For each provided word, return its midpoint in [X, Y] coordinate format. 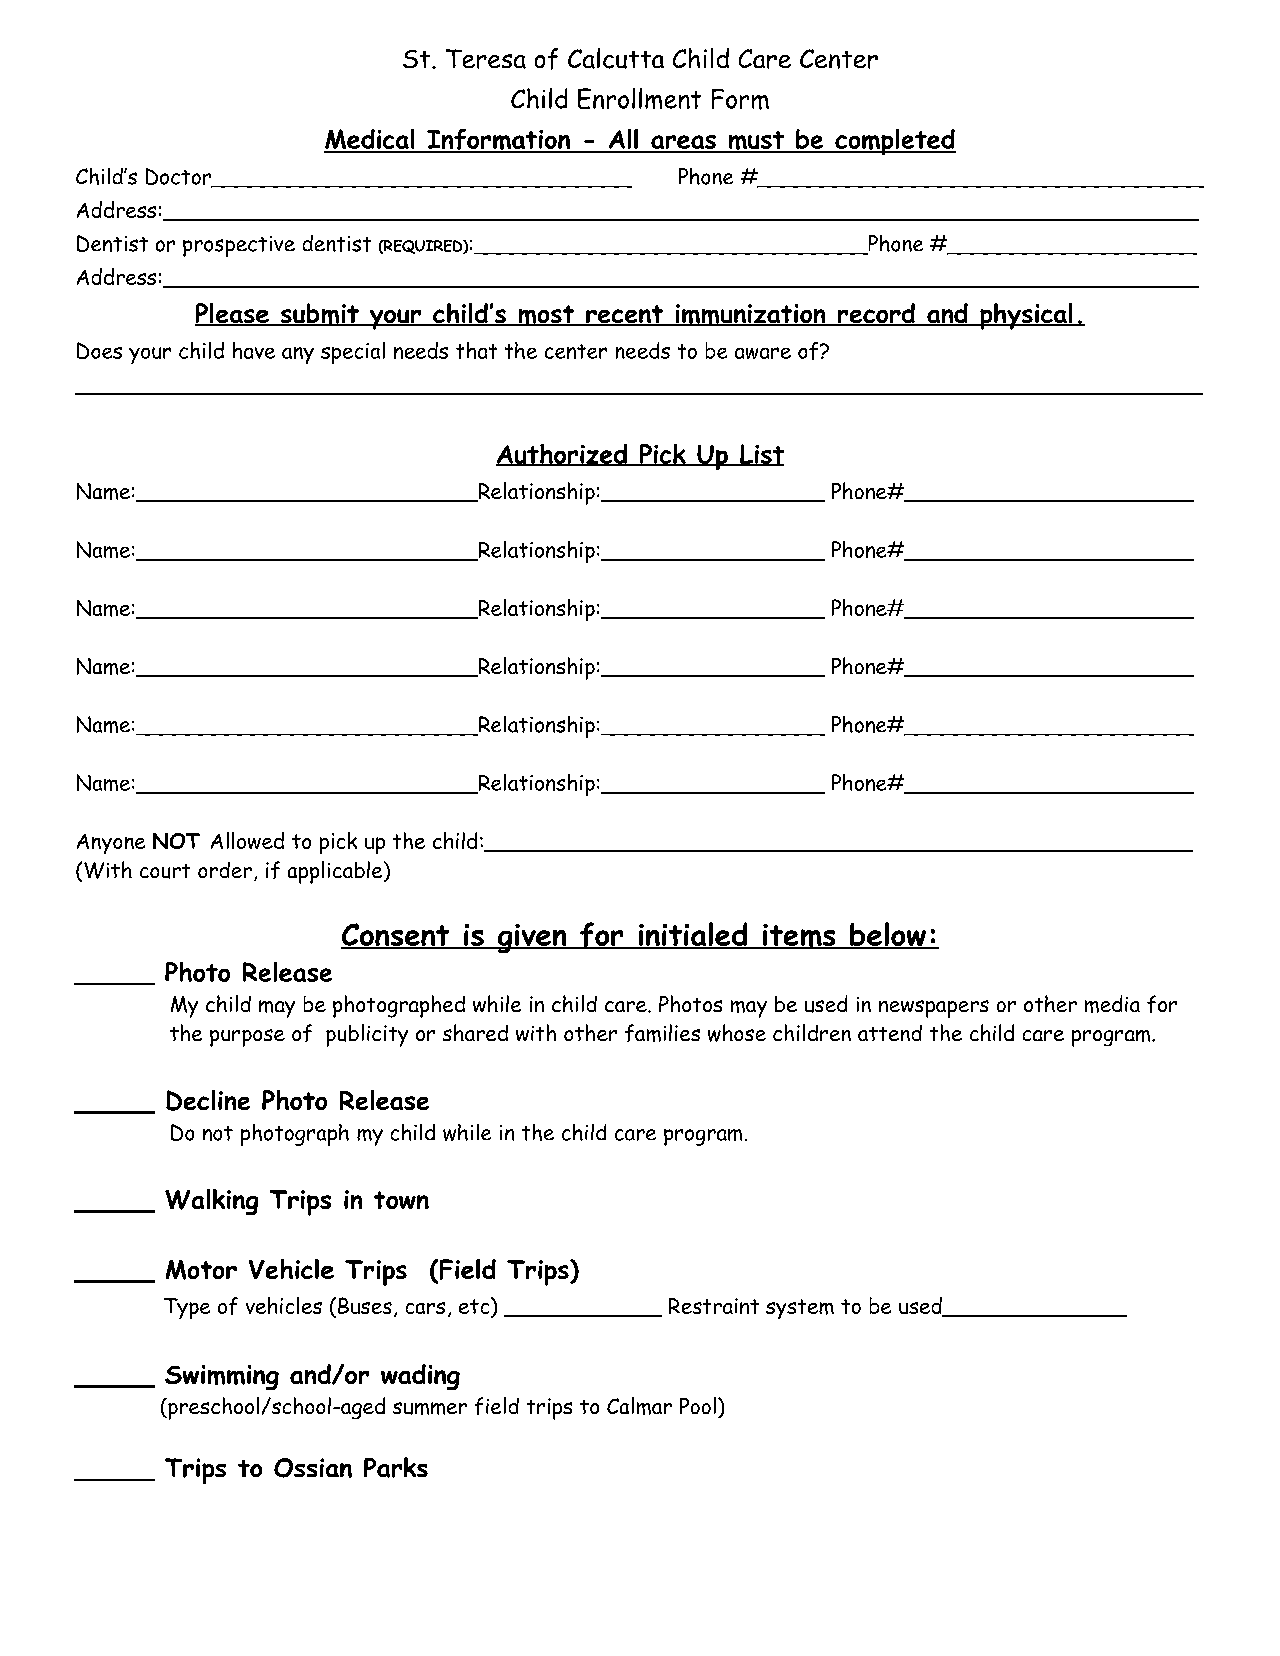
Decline [208, 1100]
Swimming [222, 1377]
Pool [698, 1405]
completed [894, 142]
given [532, 938]
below [888, 935]
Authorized [562, 455]
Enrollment [639, 98]
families [662, 1033]
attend [890, 1033]
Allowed [247, 840]
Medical [370, 140]
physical [1026, 316]
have [254, 350]
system [800, 1309]
